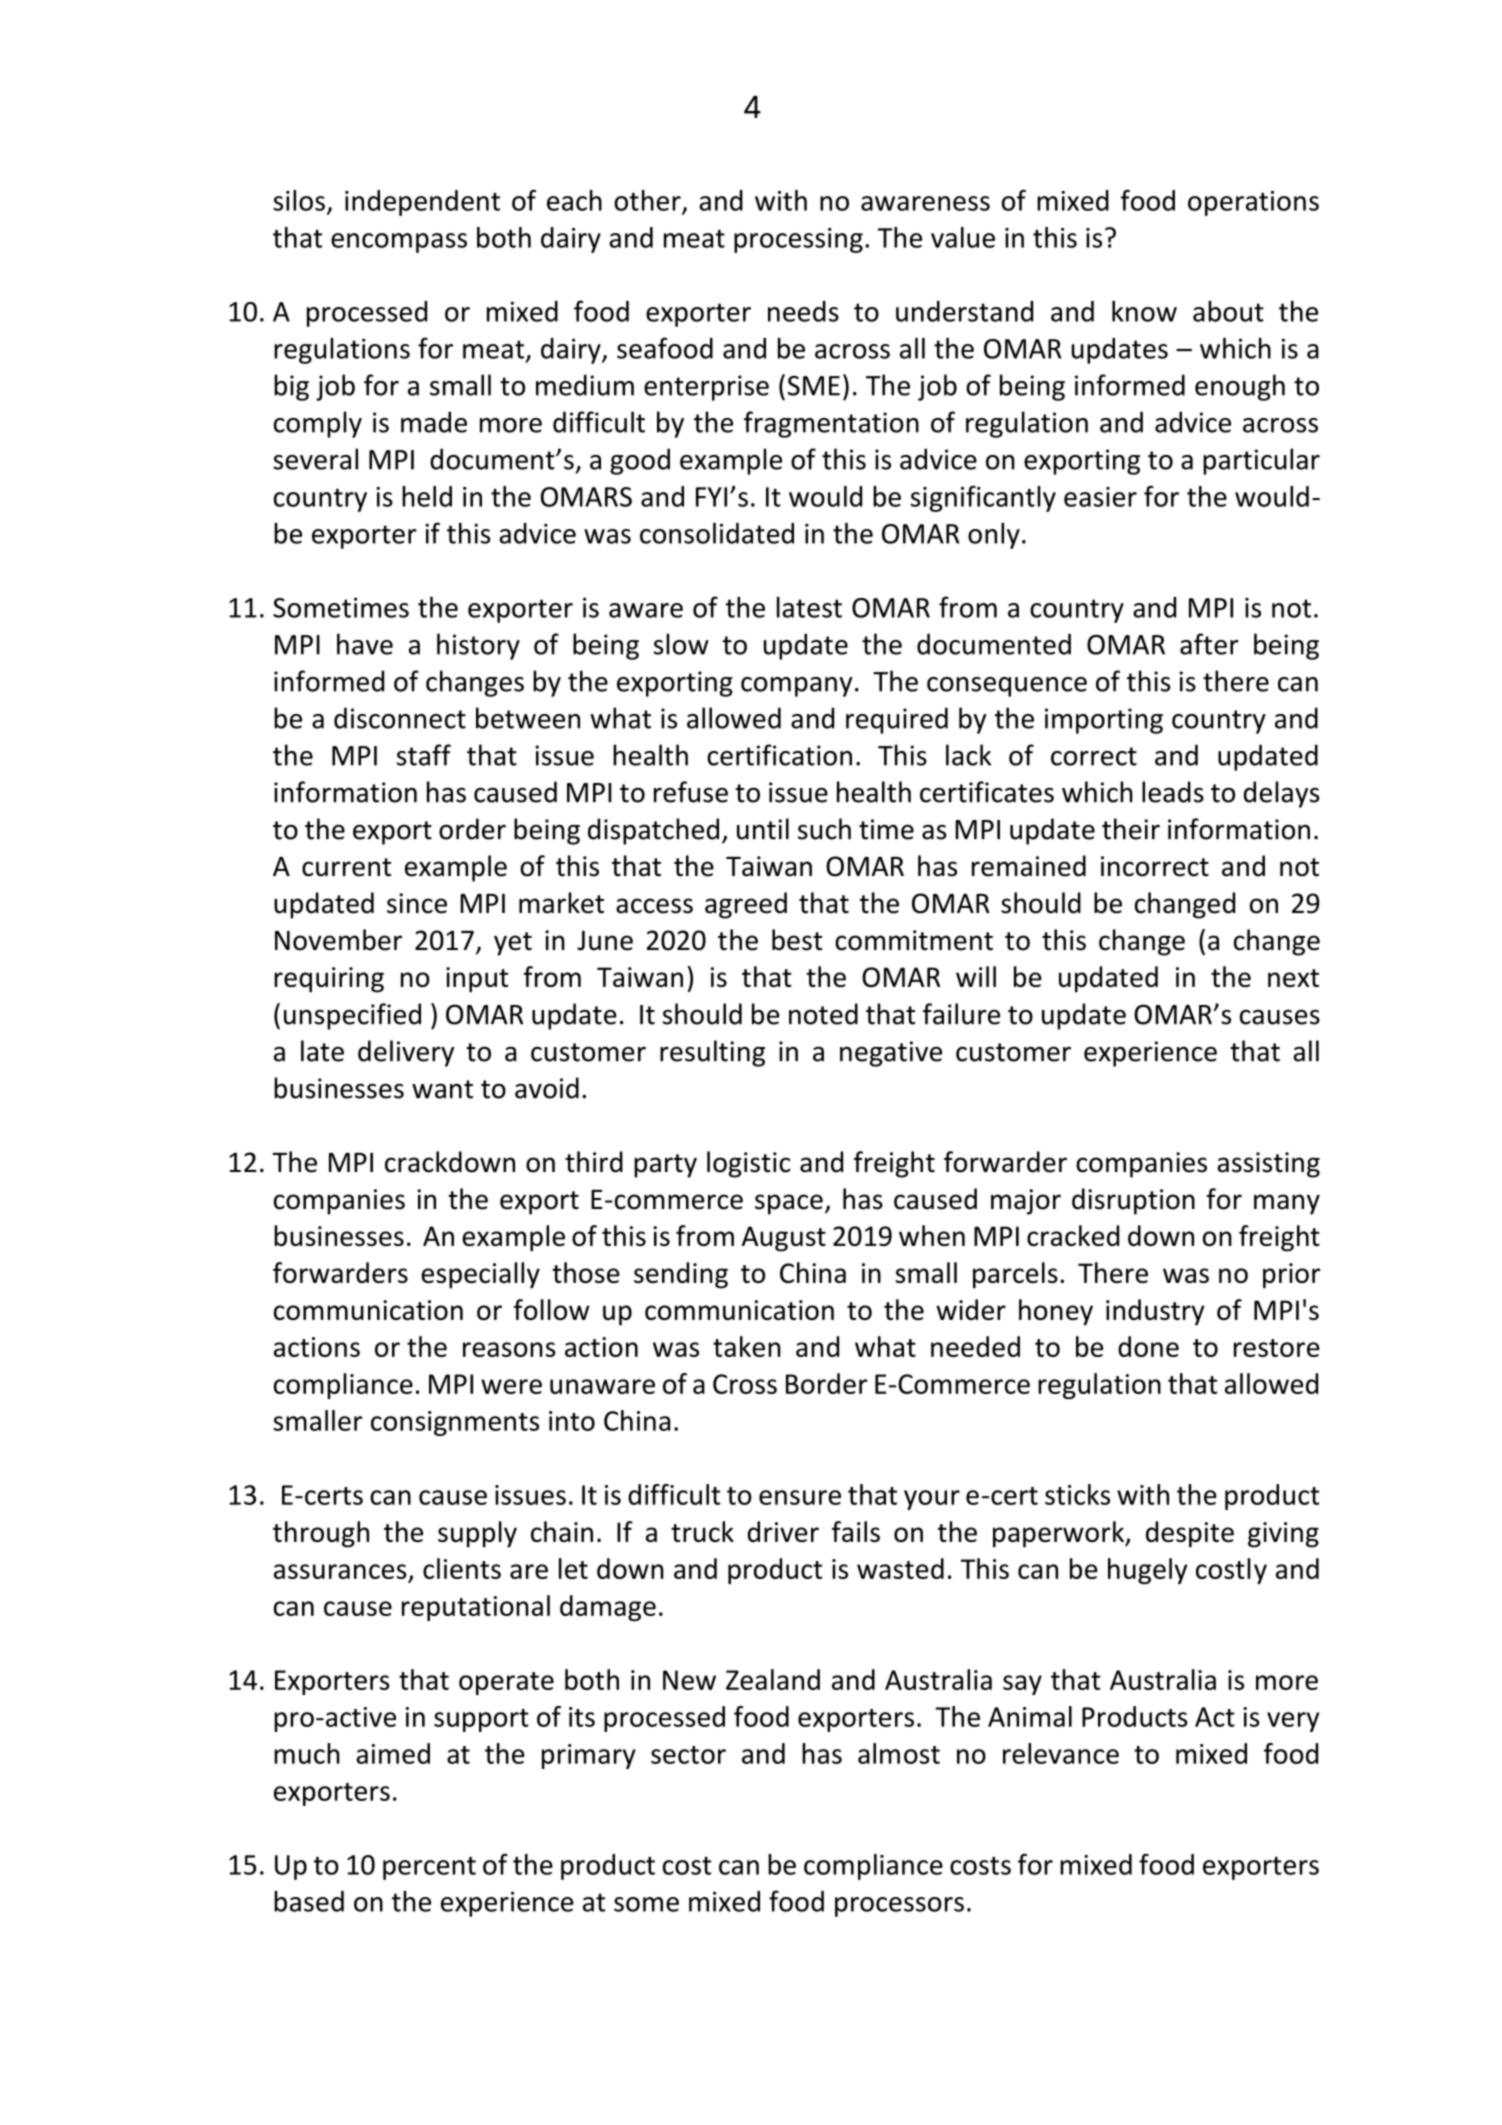 The width and height of the screenshot is (1502, 2125). Describe the element at coordinates (1293, 978) in the screenshot. I see `next` at that location.
